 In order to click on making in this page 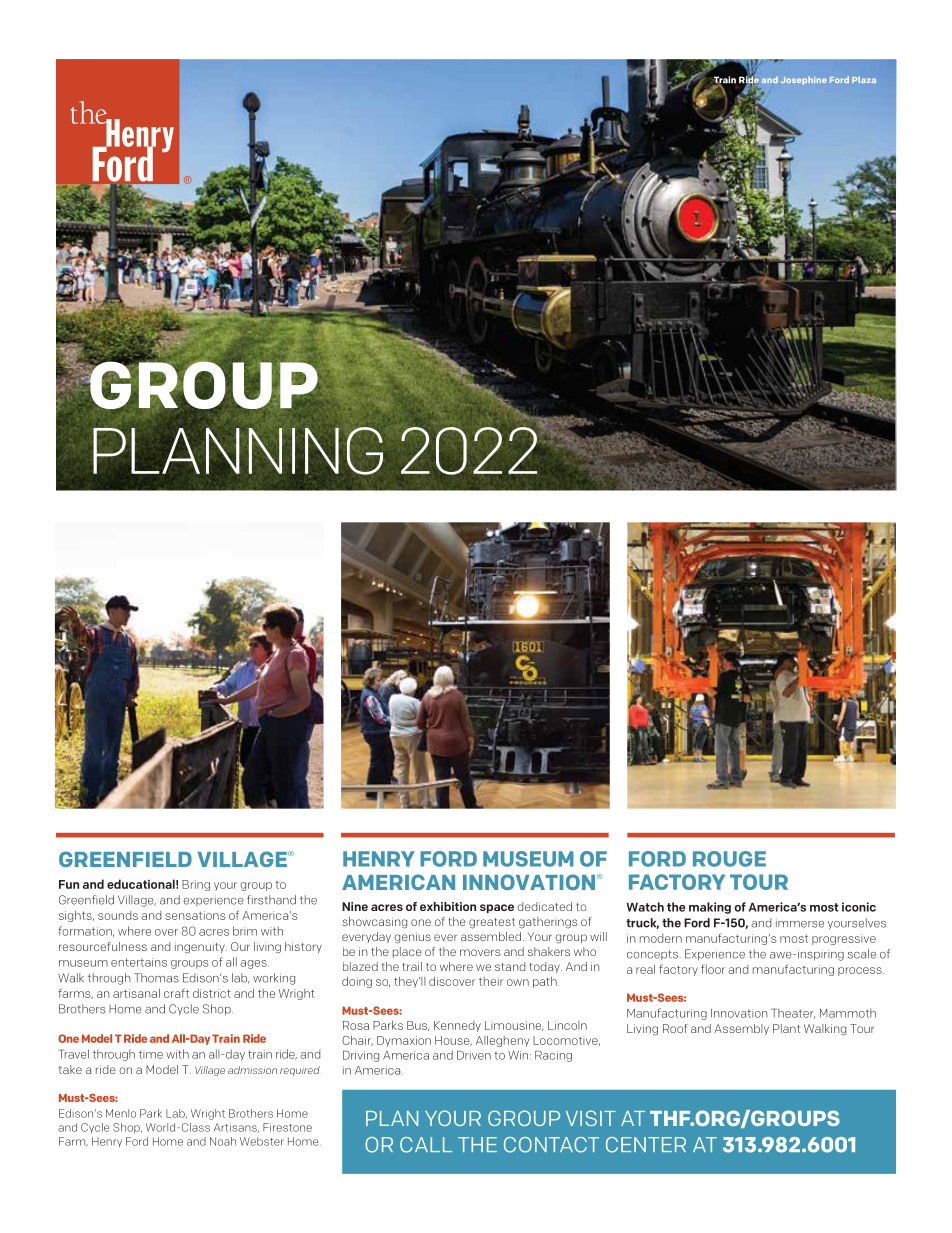, I will do `click(710, 908)`.
